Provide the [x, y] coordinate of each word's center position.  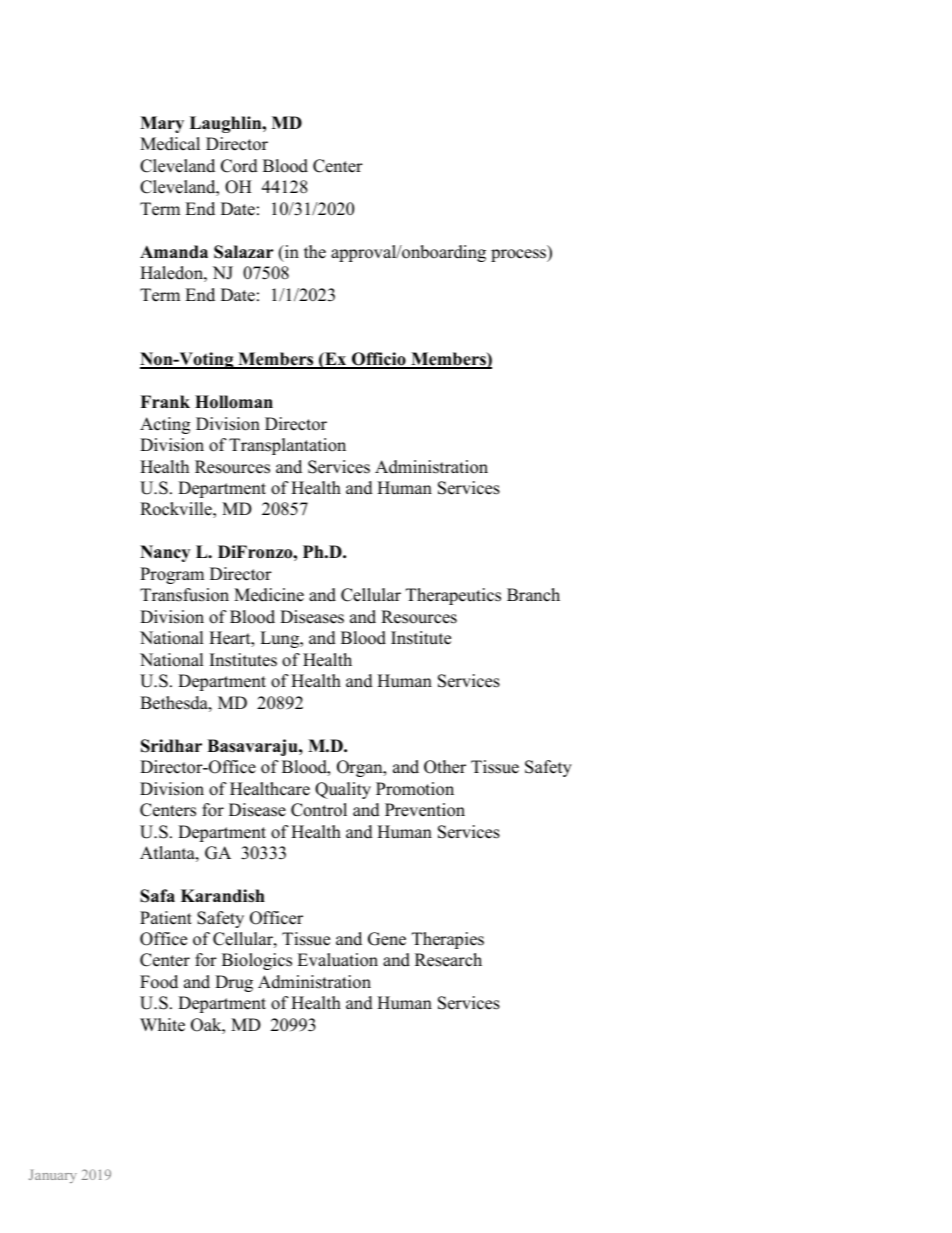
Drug [234, 983]
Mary [162, 124]
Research [448, 960]
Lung [281, 639]
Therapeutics [453, 596]
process [520, 255]
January [53, 1176]
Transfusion [184, 595]
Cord [239, 166]
